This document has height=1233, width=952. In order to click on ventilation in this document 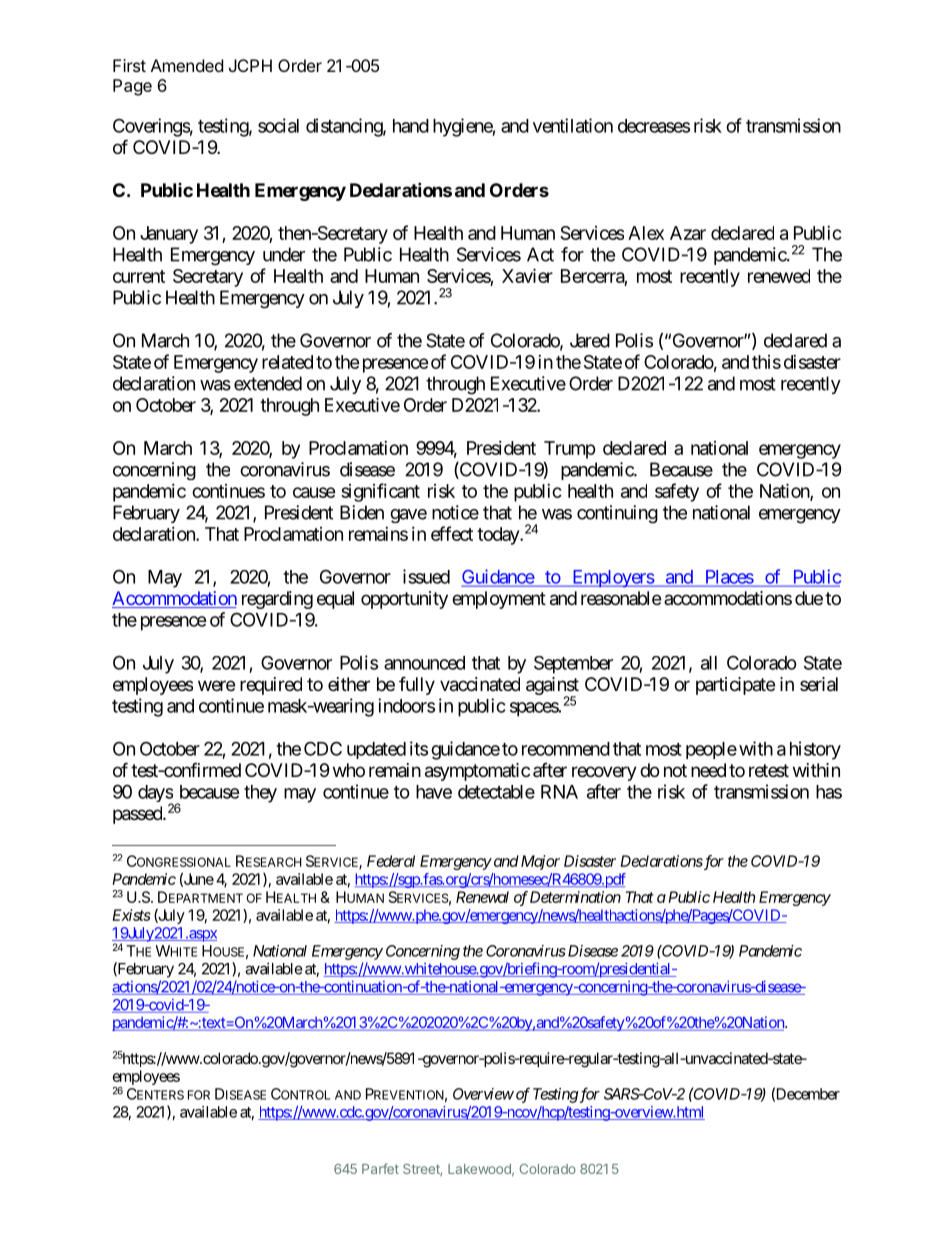, I will do `click(573, 125)`.
